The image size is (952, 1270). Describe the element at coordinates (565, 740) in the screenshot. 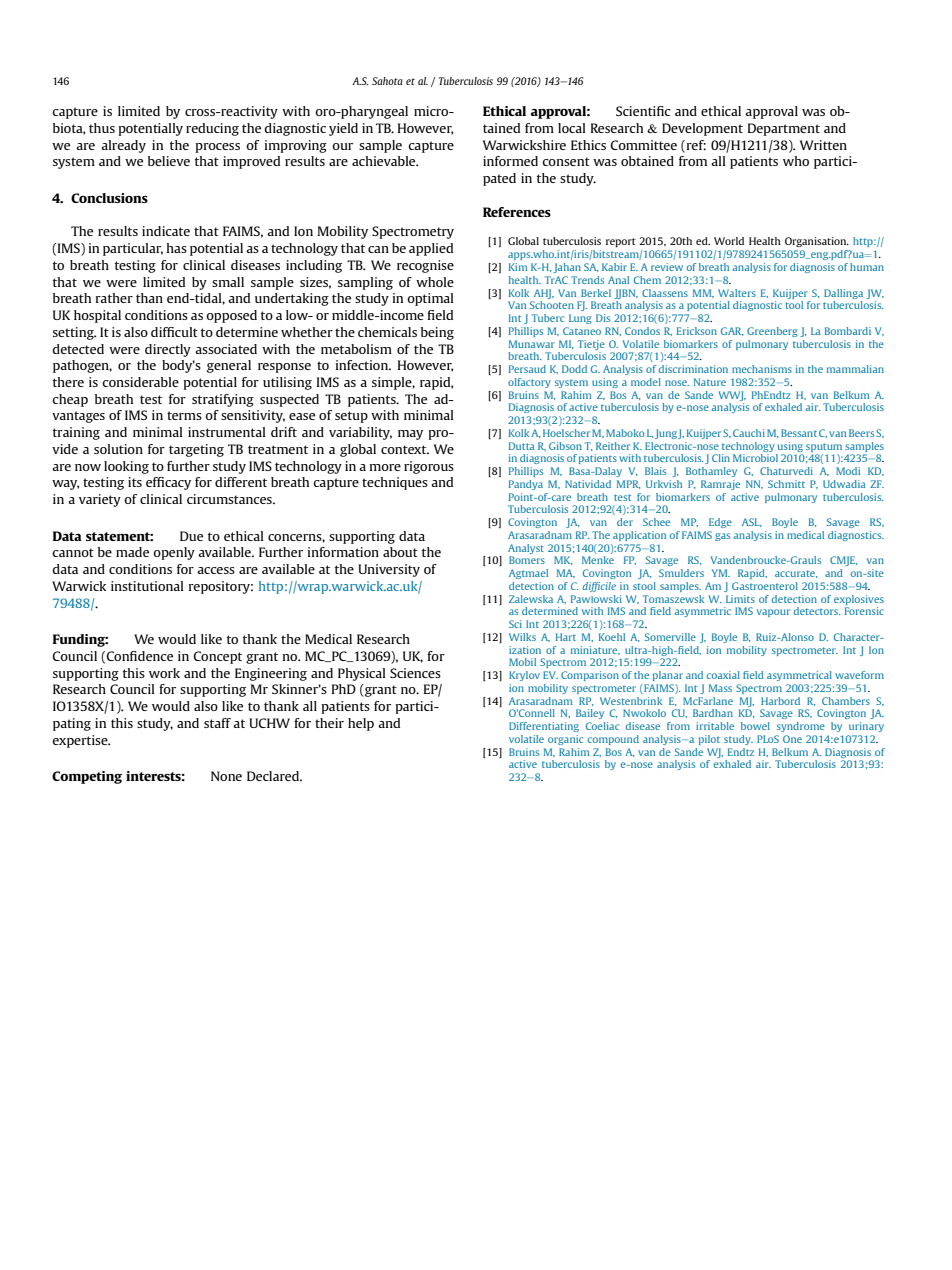

I see `organic` at that location.
